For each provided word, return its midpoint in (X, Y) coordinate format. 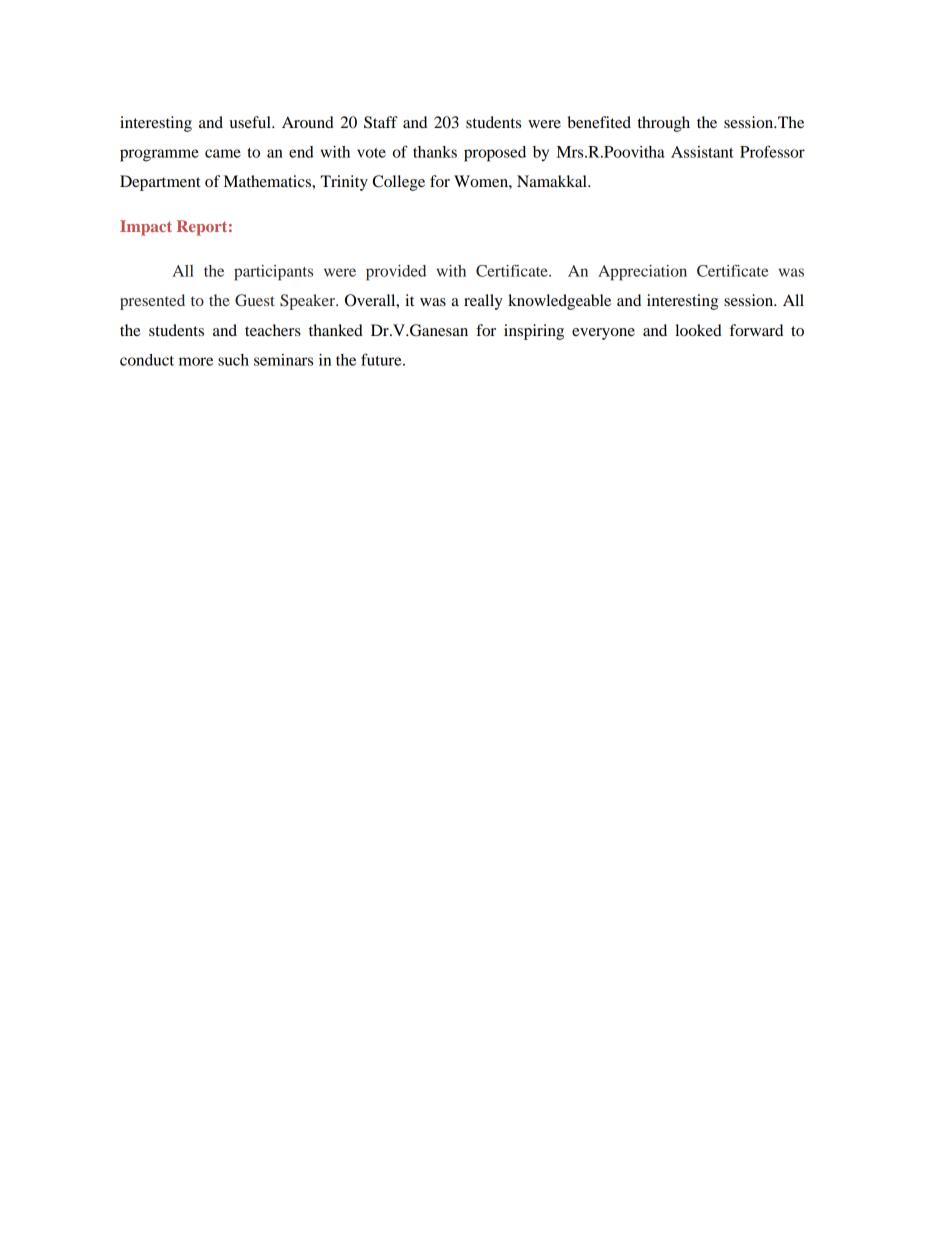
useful (251, 122)
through (664, 124)
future (382, 359)
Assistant (702, 152)
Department (160, 183)
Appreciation (642, 273)
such (233, 360)
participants (273, 273)
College (399, 183)
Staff (381, 122)
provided (396, 273)
